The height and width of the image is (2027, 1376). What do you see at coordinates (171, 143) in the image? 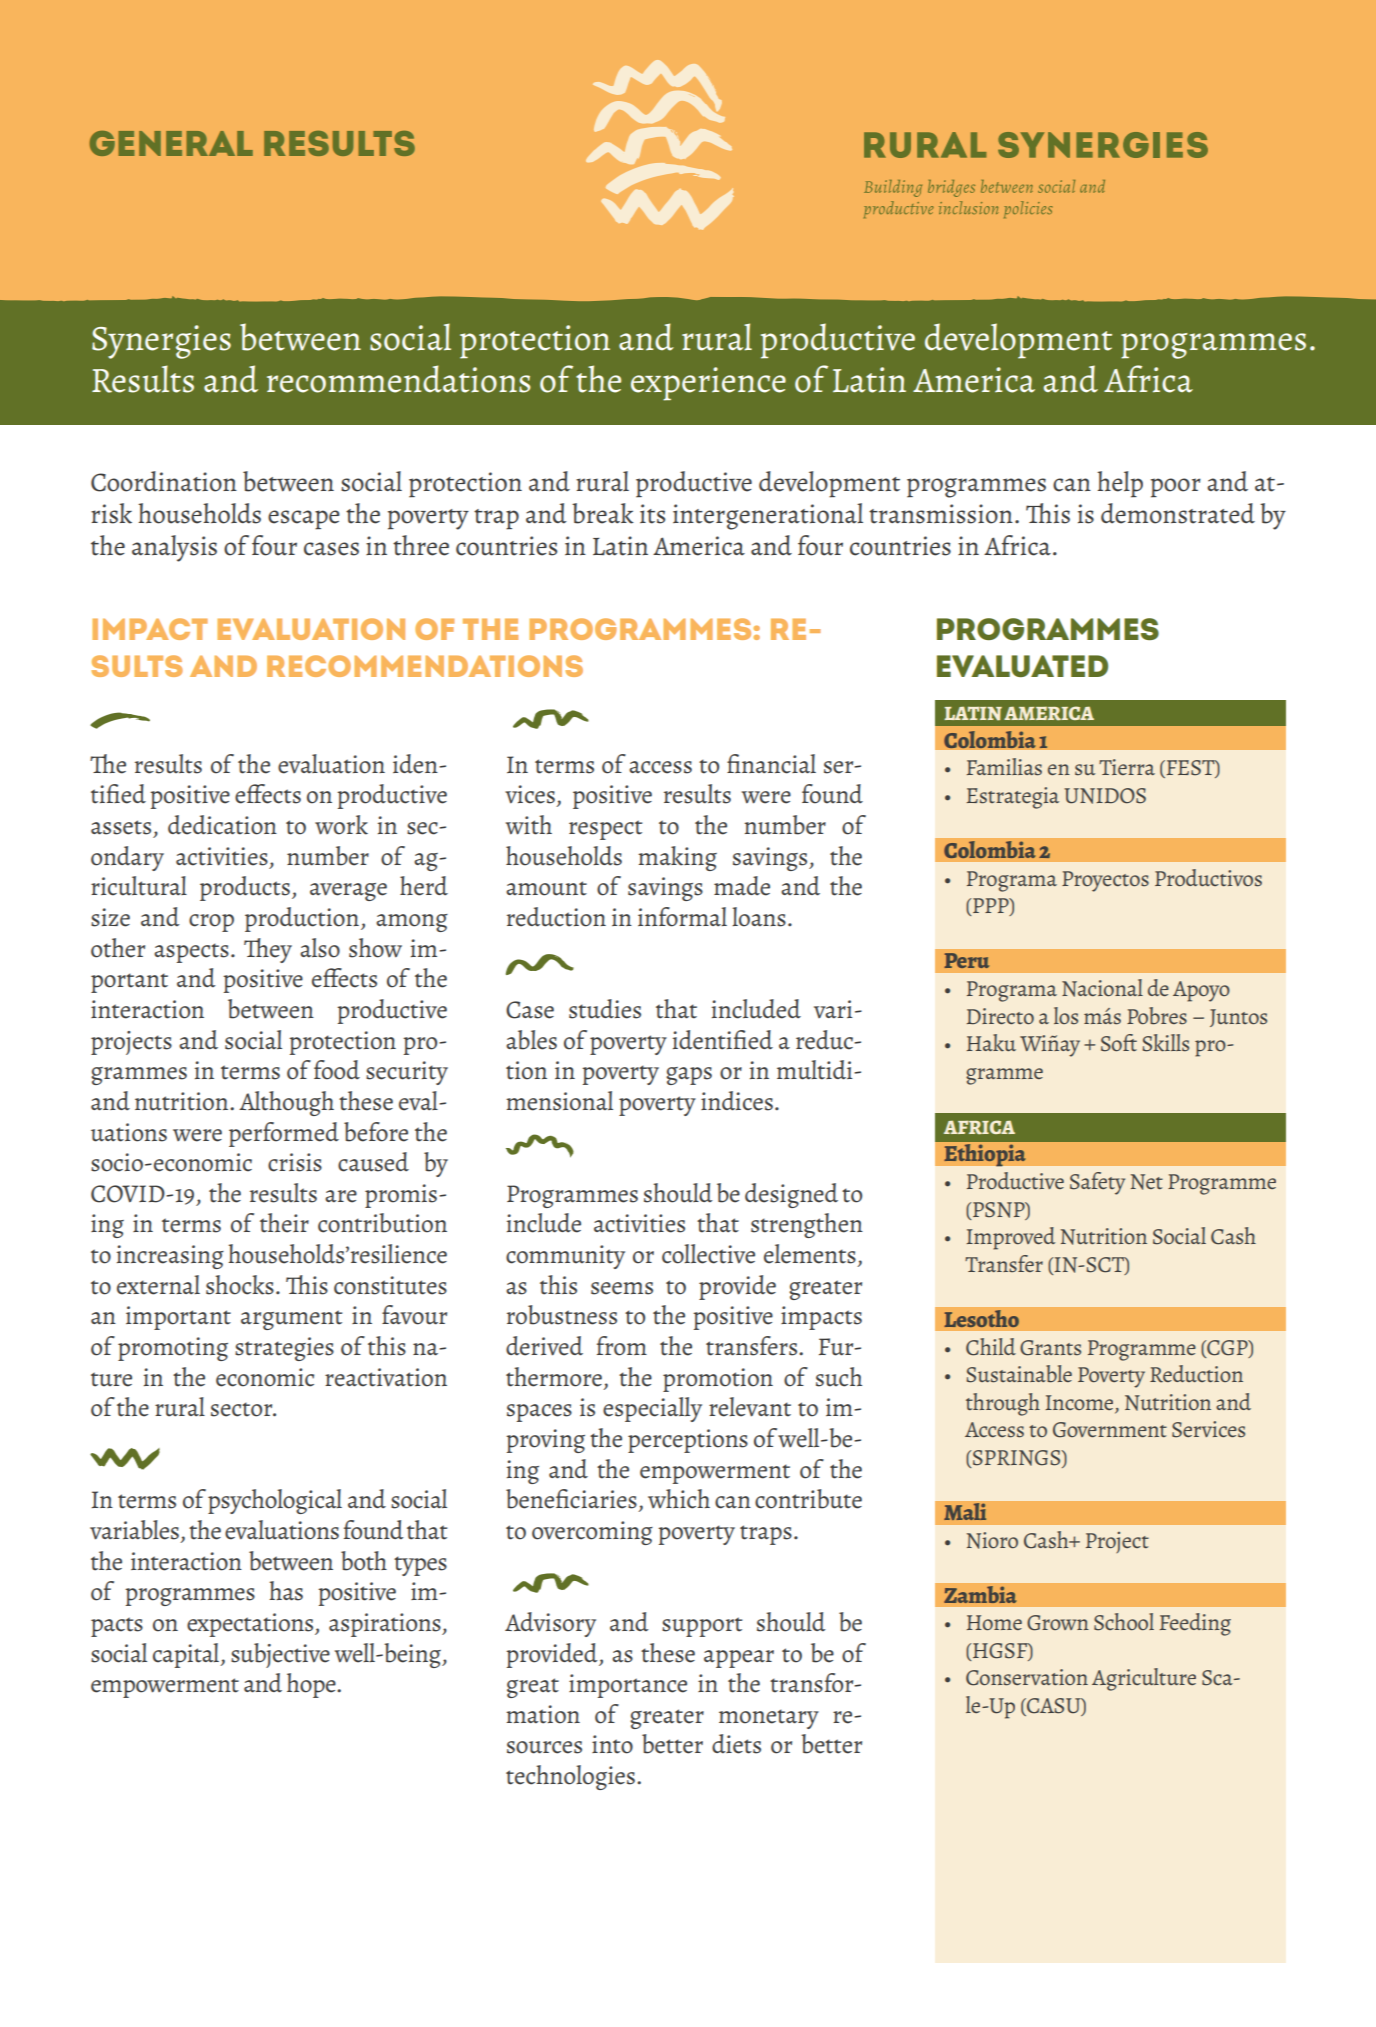
I see `GENERAL` at bounding box center [171, 143].
